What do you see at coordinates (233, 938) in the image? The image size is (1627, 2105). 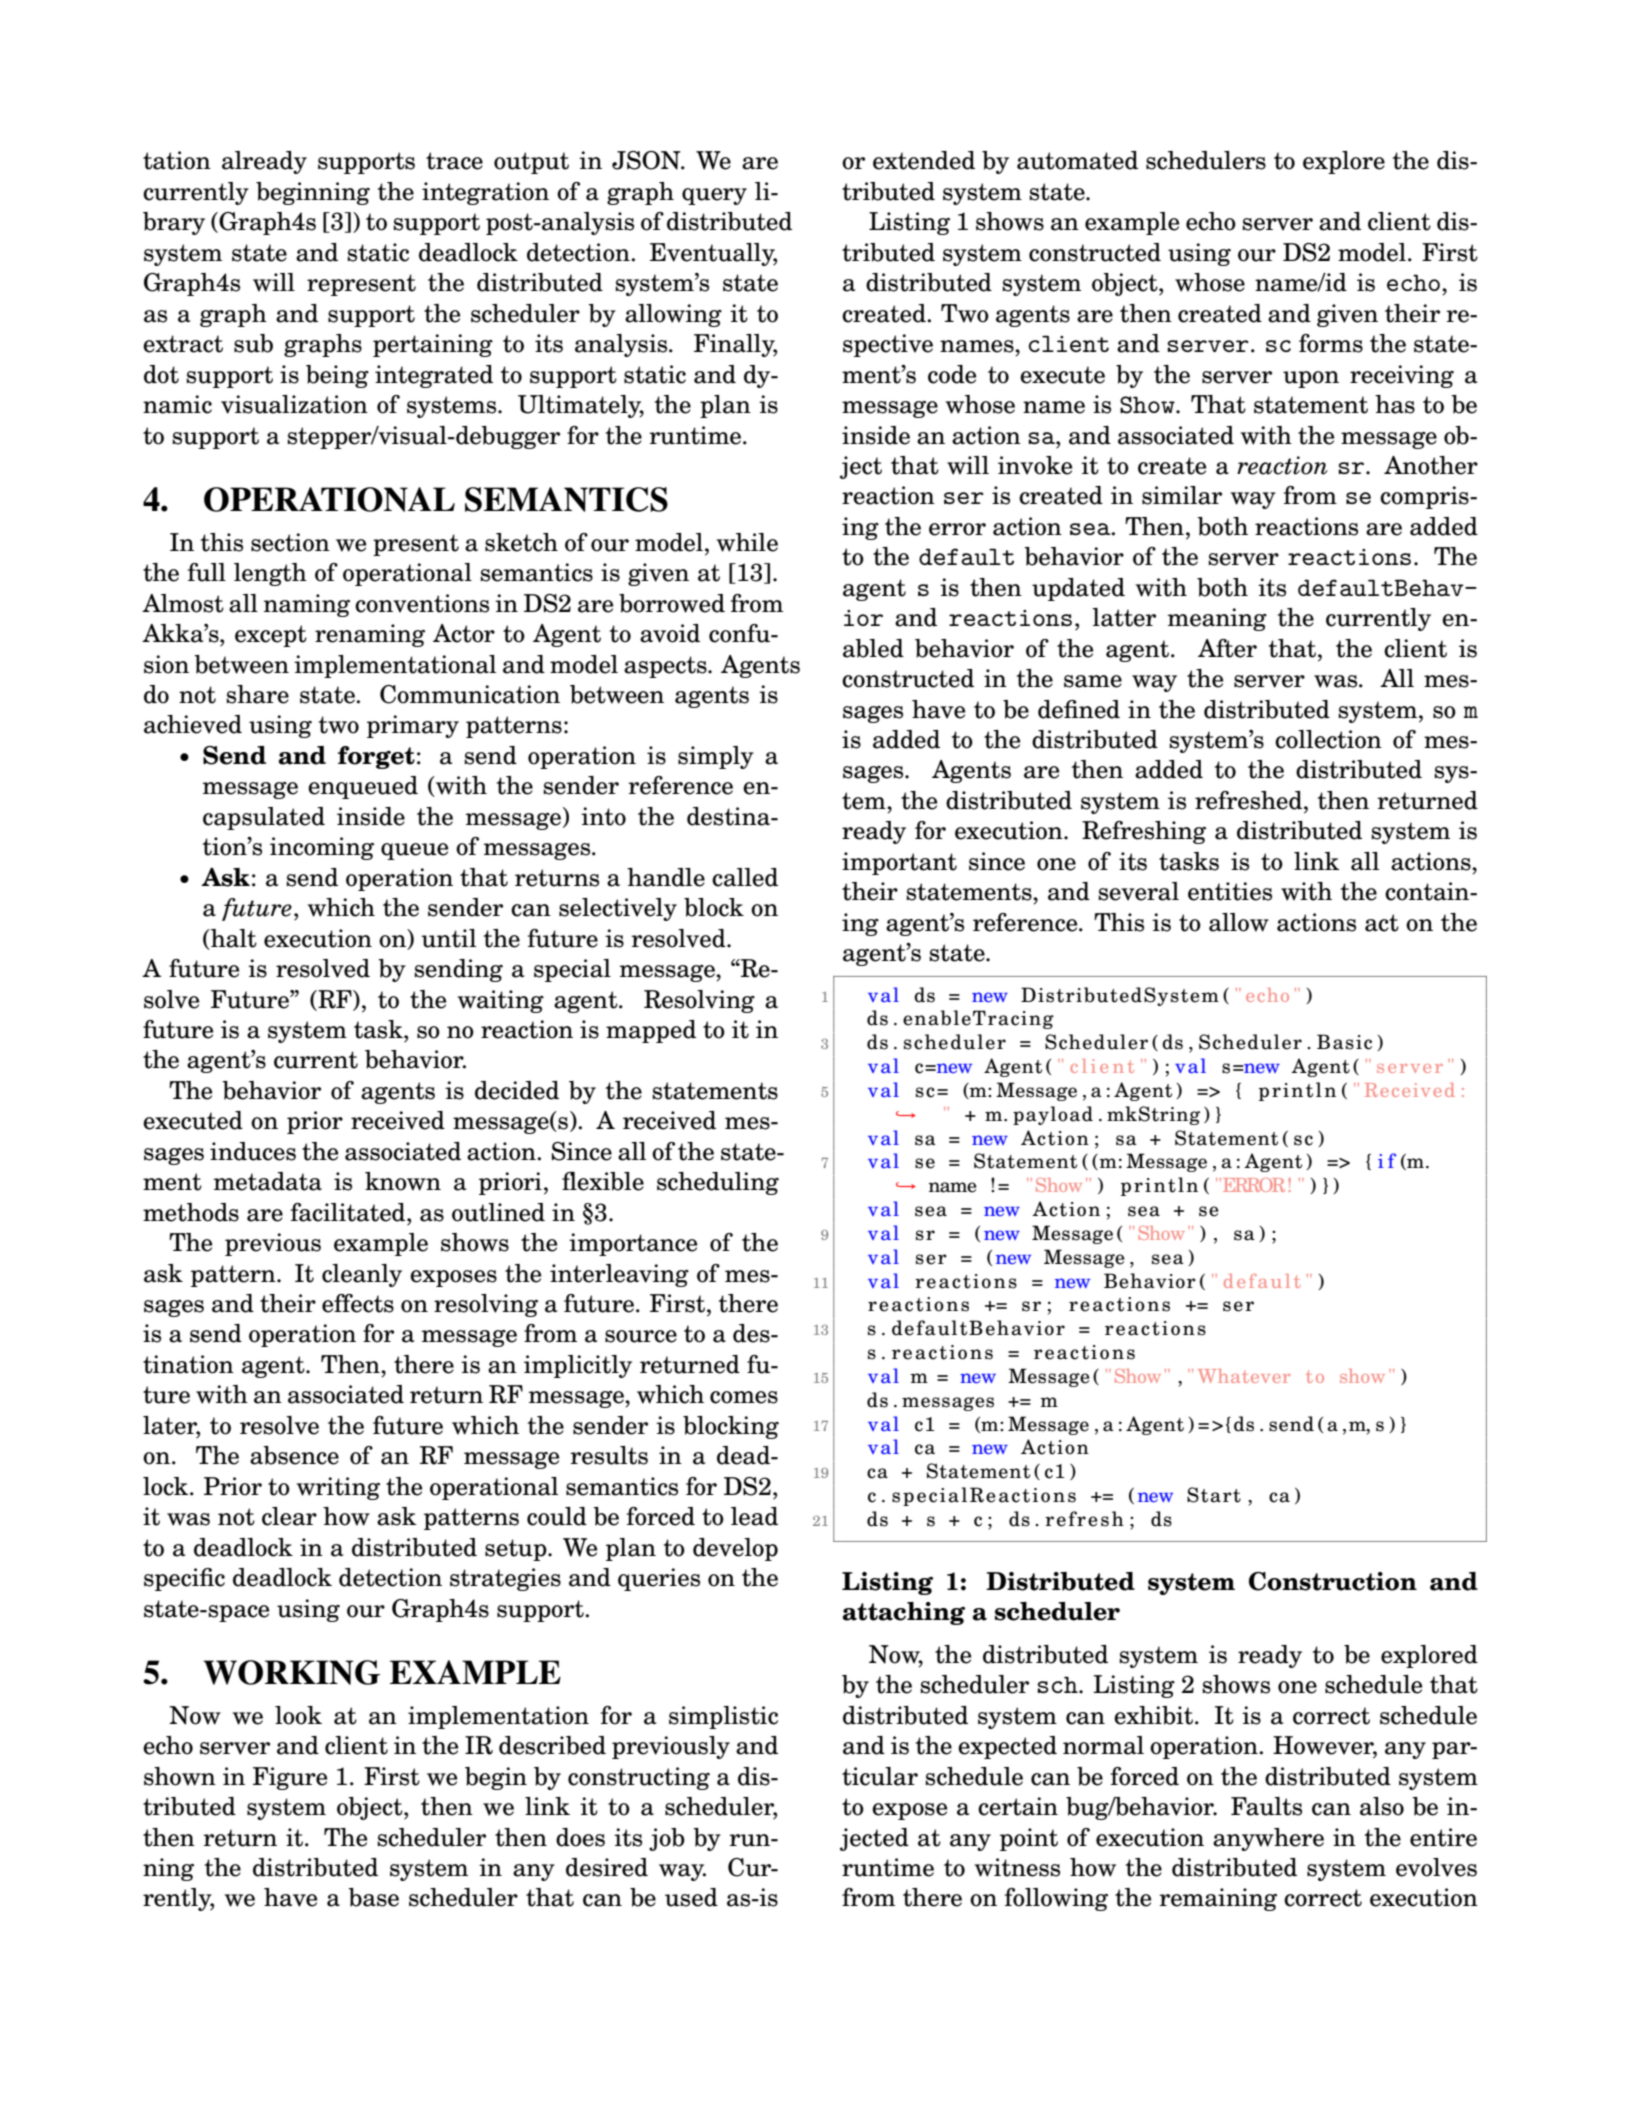 I see `halt` at bounding box center [233, 938].
